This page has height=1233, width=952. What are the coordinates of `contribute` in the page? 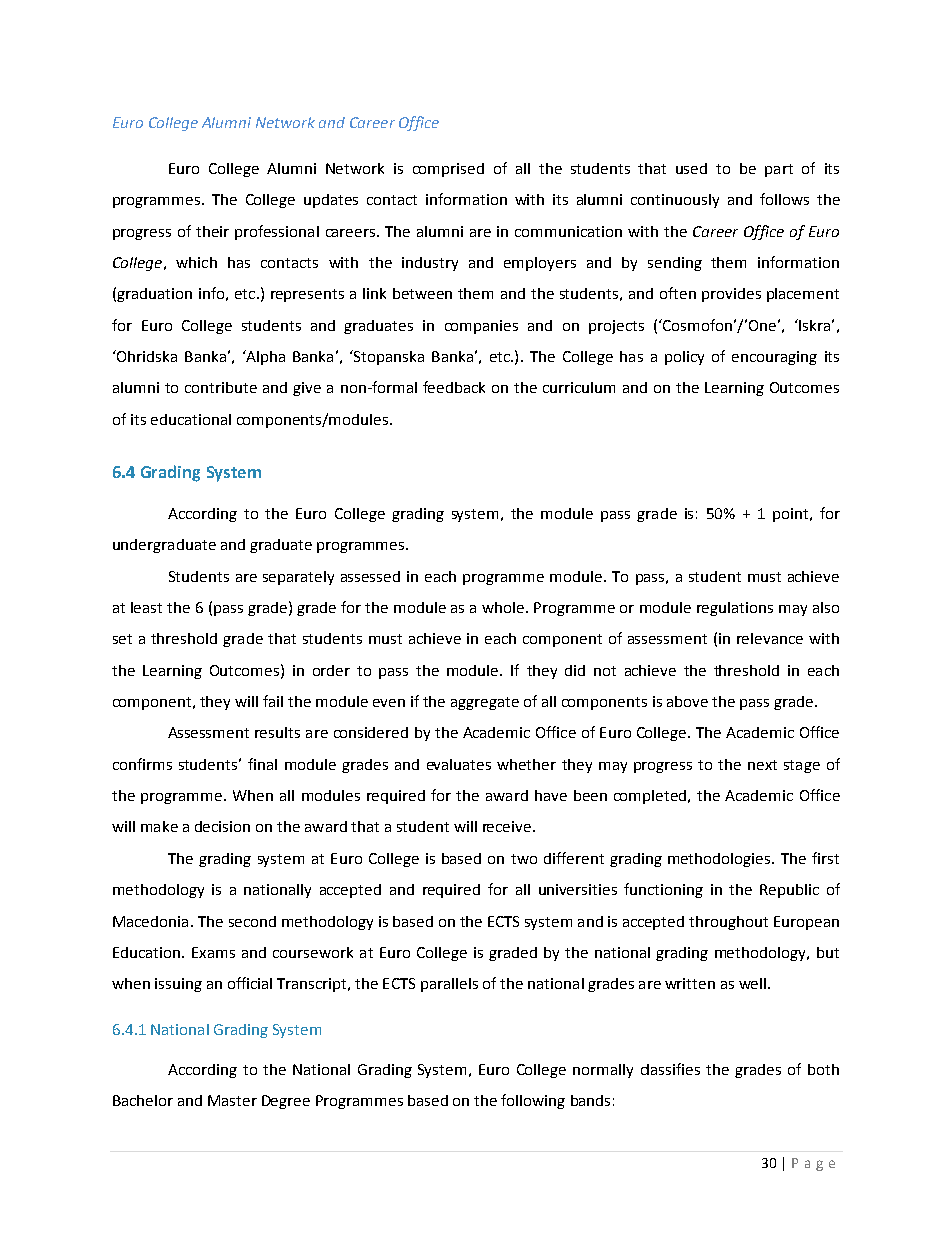 It's located at (221, 387).
